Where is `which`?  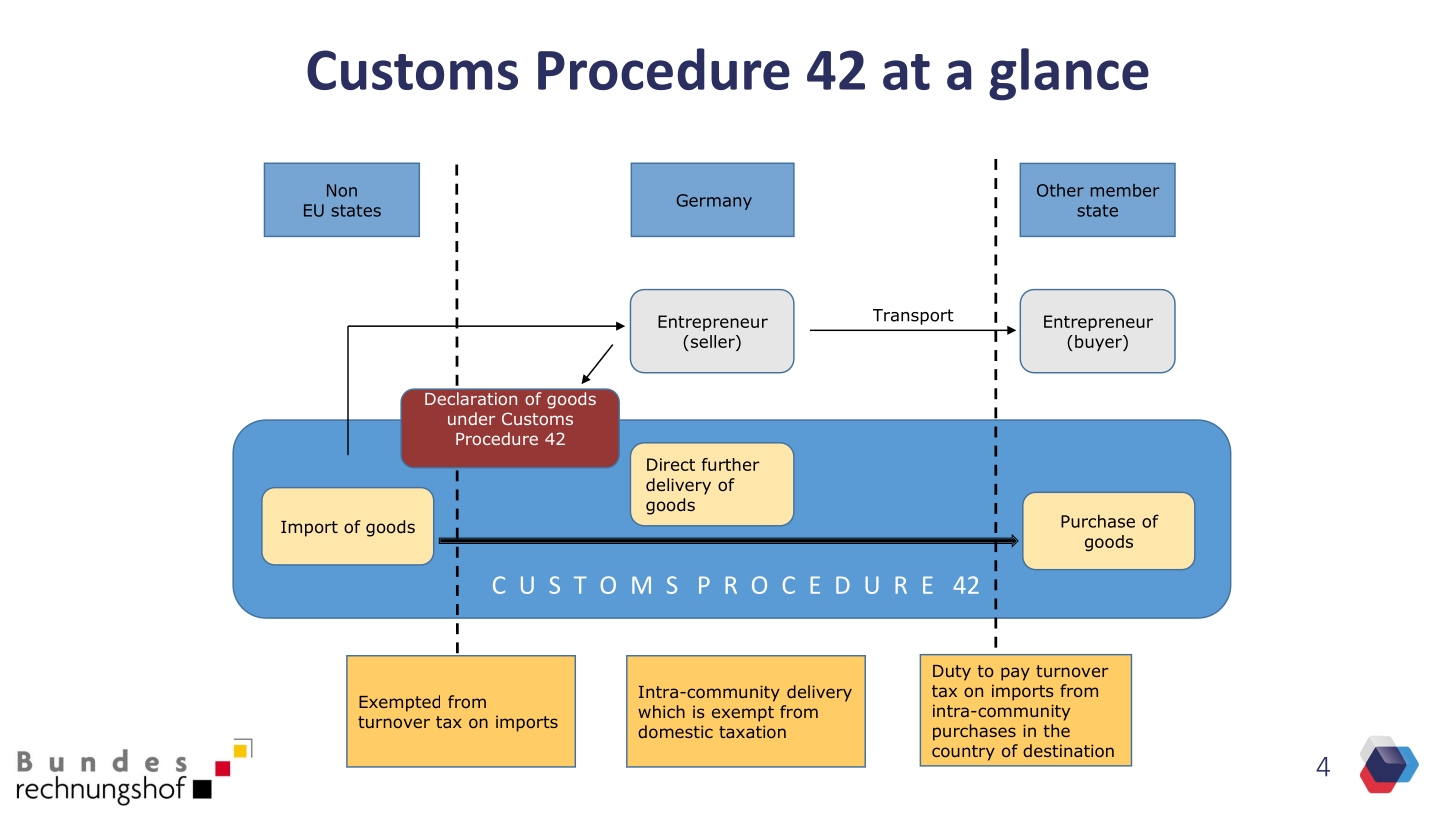
which is located at coordinates (661, 711).
